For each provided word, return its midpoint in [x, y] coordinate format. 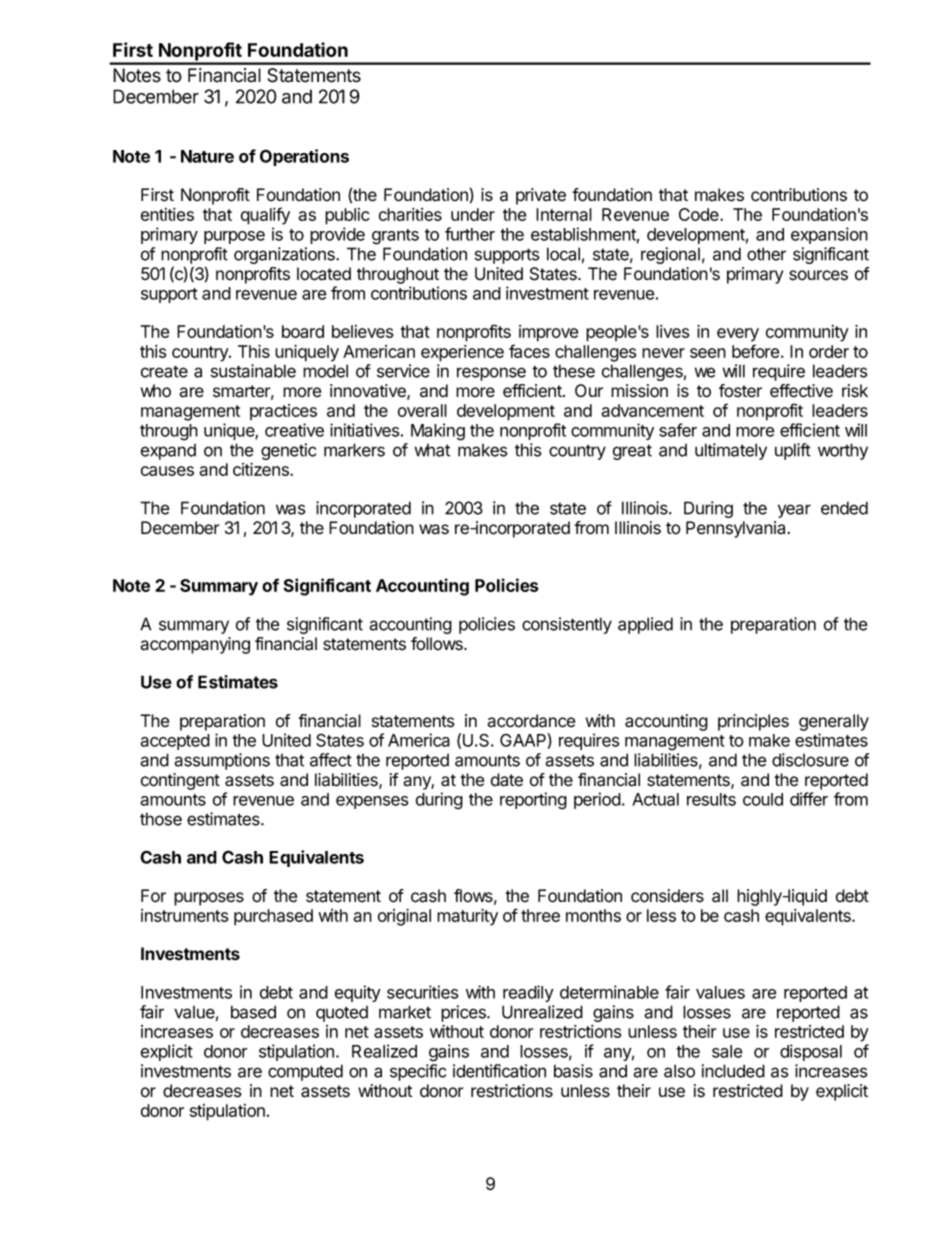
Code [700, 214]
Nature [207, 156]
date [507, 780]
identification [499, 1071]
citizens [262, 469]
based [253, 1012]
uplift [793, 451]
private [541, 196]
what [432, 450]
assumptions [222, 761]
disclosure [810, 760]
